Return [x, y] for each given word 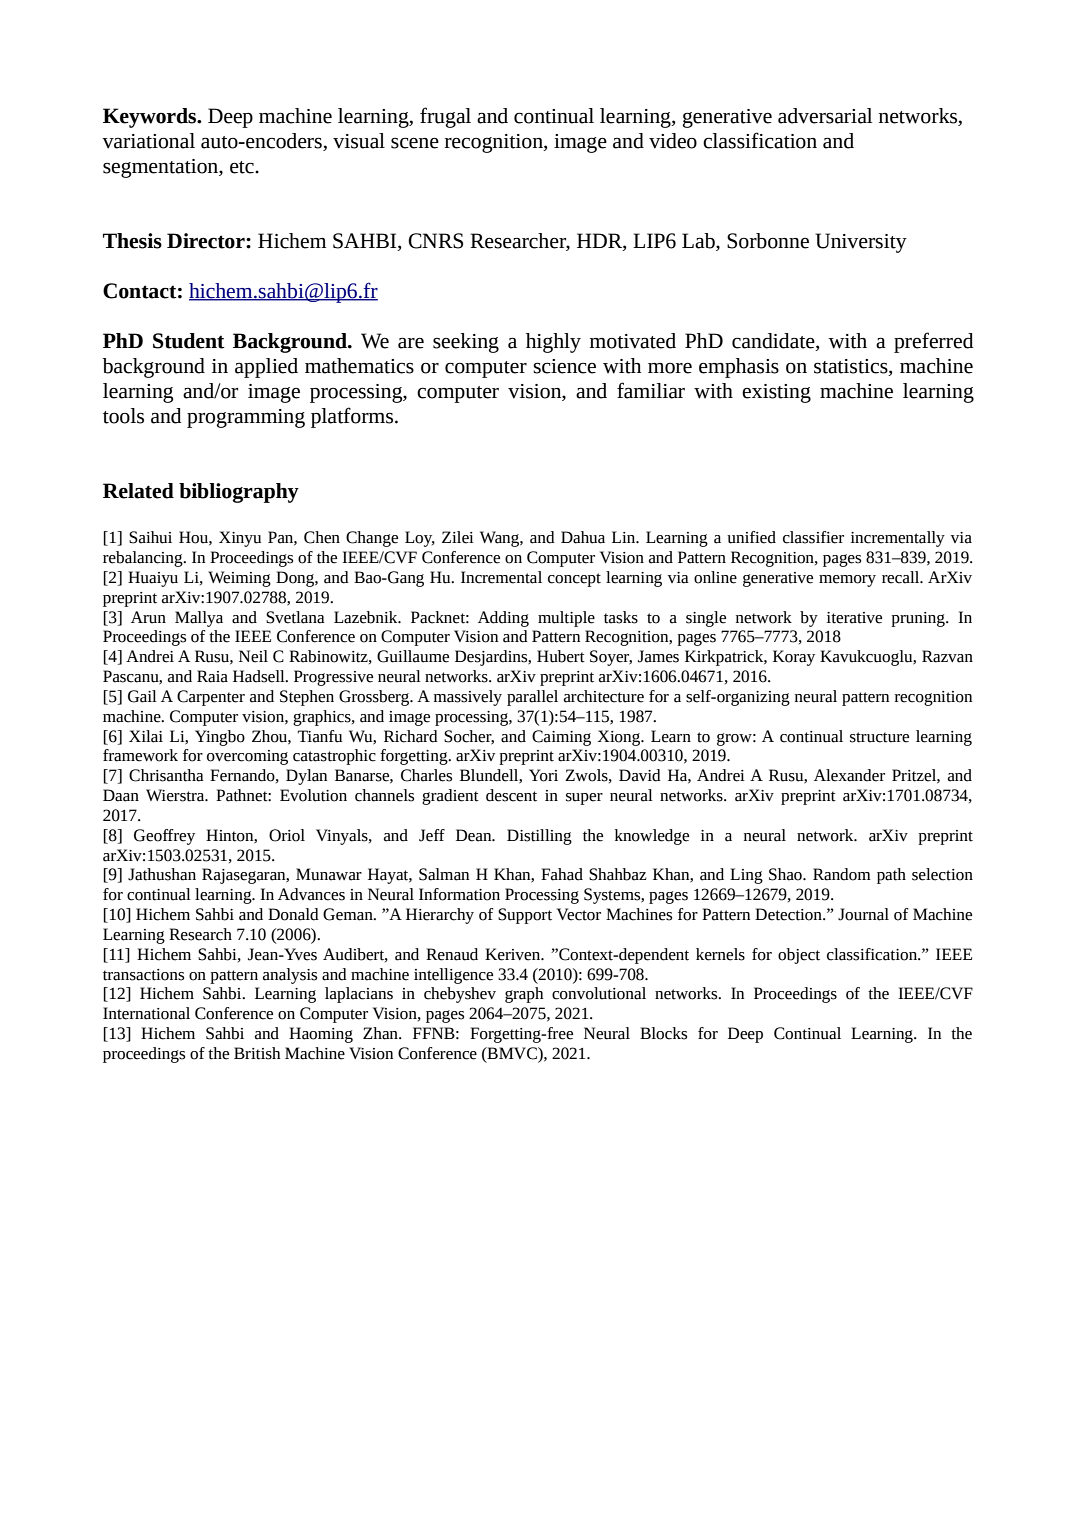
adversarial [825, 116]
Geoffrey [164, 837]
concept [574, 580]
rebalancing [144, 559]
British [257, 1053]
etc [243, 167]
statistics [852, 366]
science [564, 366]
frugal [445, 117]
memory [847, 581]
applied [266, 368]
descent [511, 795]
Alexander [849, 775]
